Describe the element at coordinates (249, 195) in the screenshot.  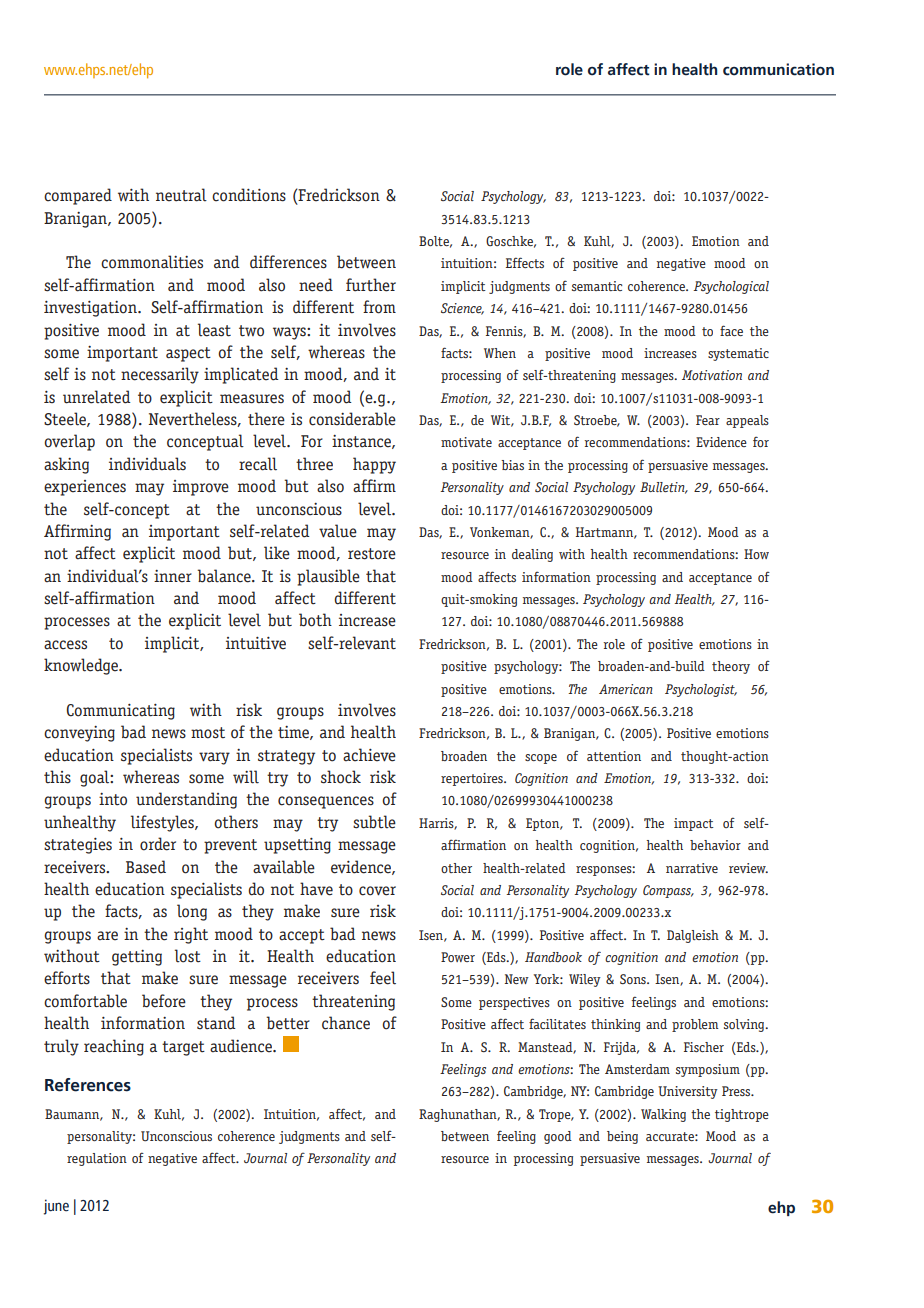
I see `conditions` at that location.
